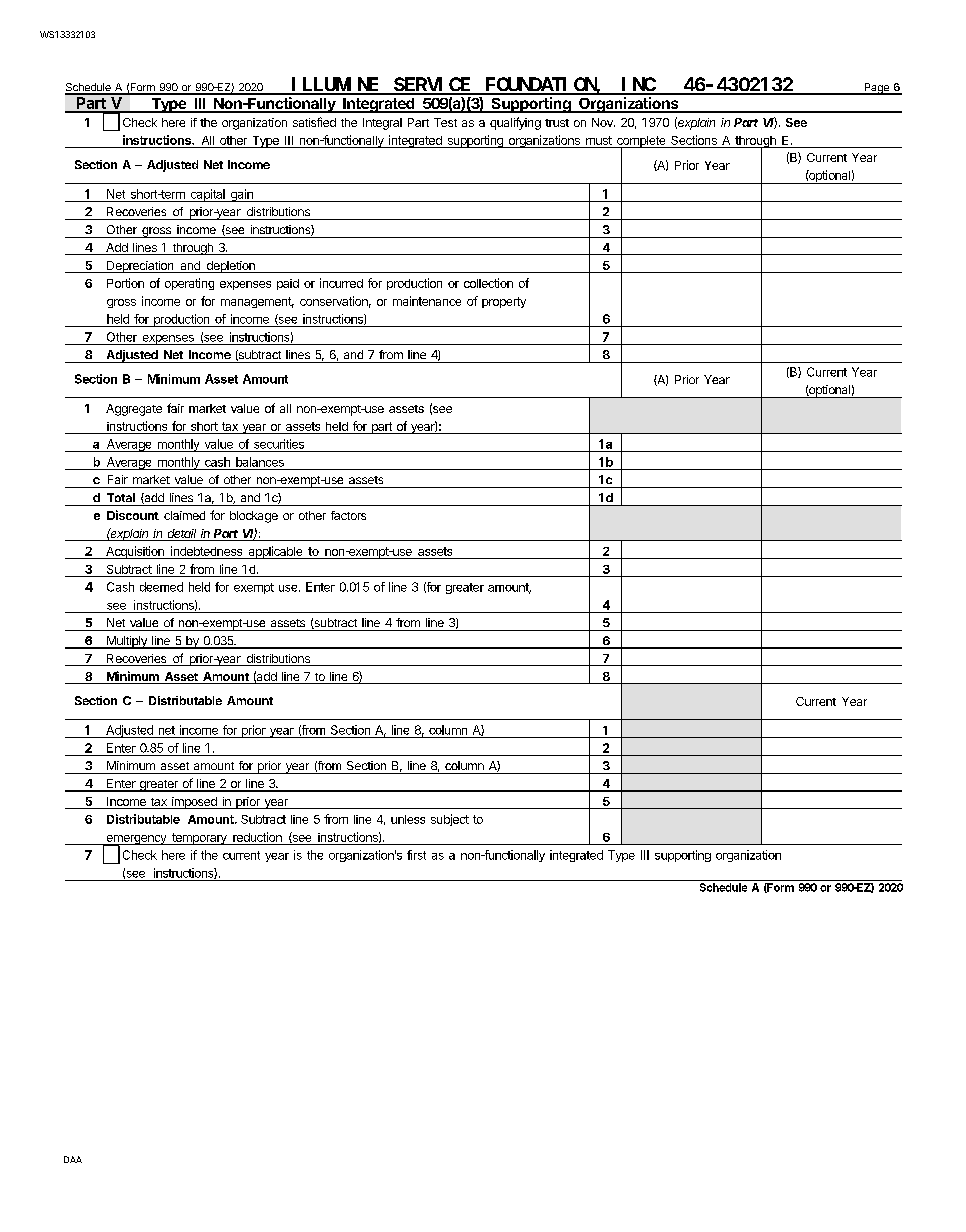 This screenshot has height=1232, width=966. Describe the element at coordinates (416, 855) in the screenshot. I see `first` at that location.
